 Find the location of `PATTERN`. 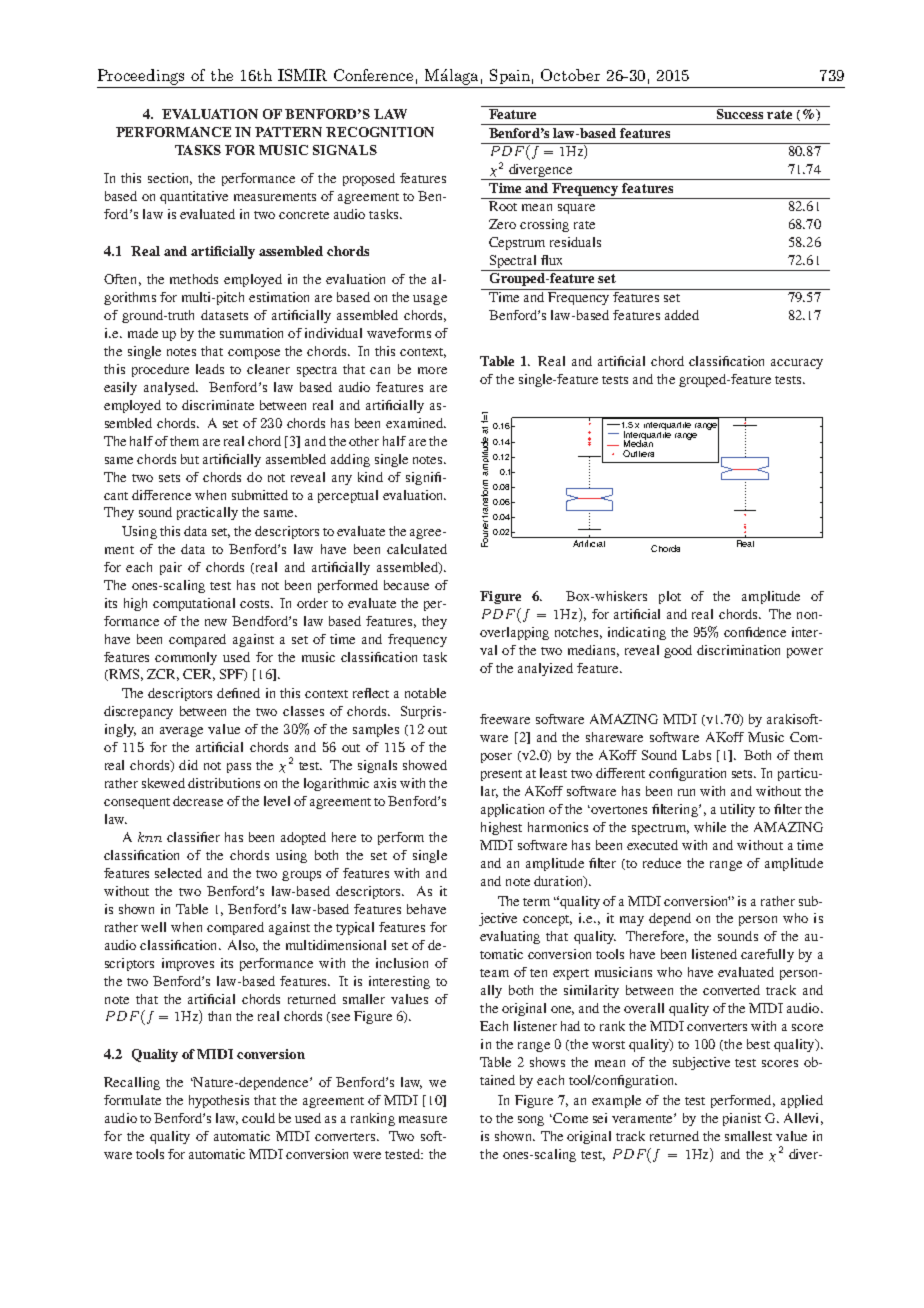

PATTERN is located at coordinates (288, 132).
